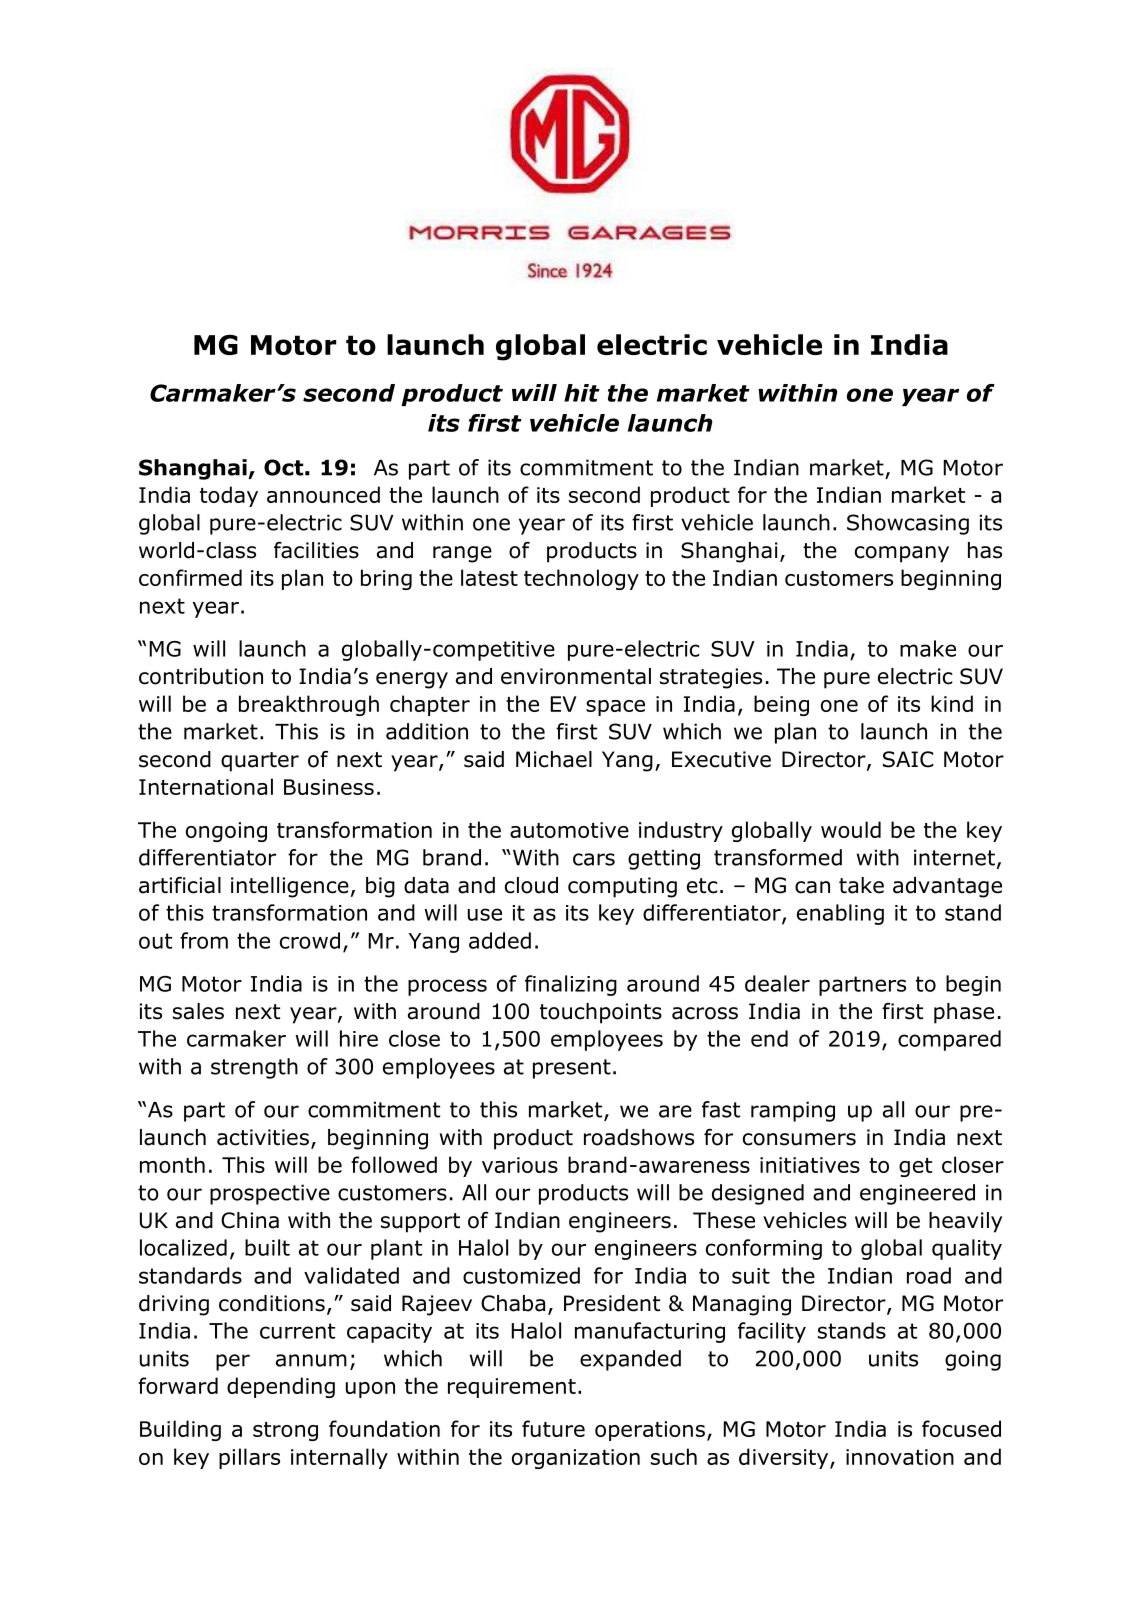 The height and width of the page is (1614, 1141). What do you see at coordinates (900, 1457) in the page?
I see `innovation` at bounding box center [900, 1457].
